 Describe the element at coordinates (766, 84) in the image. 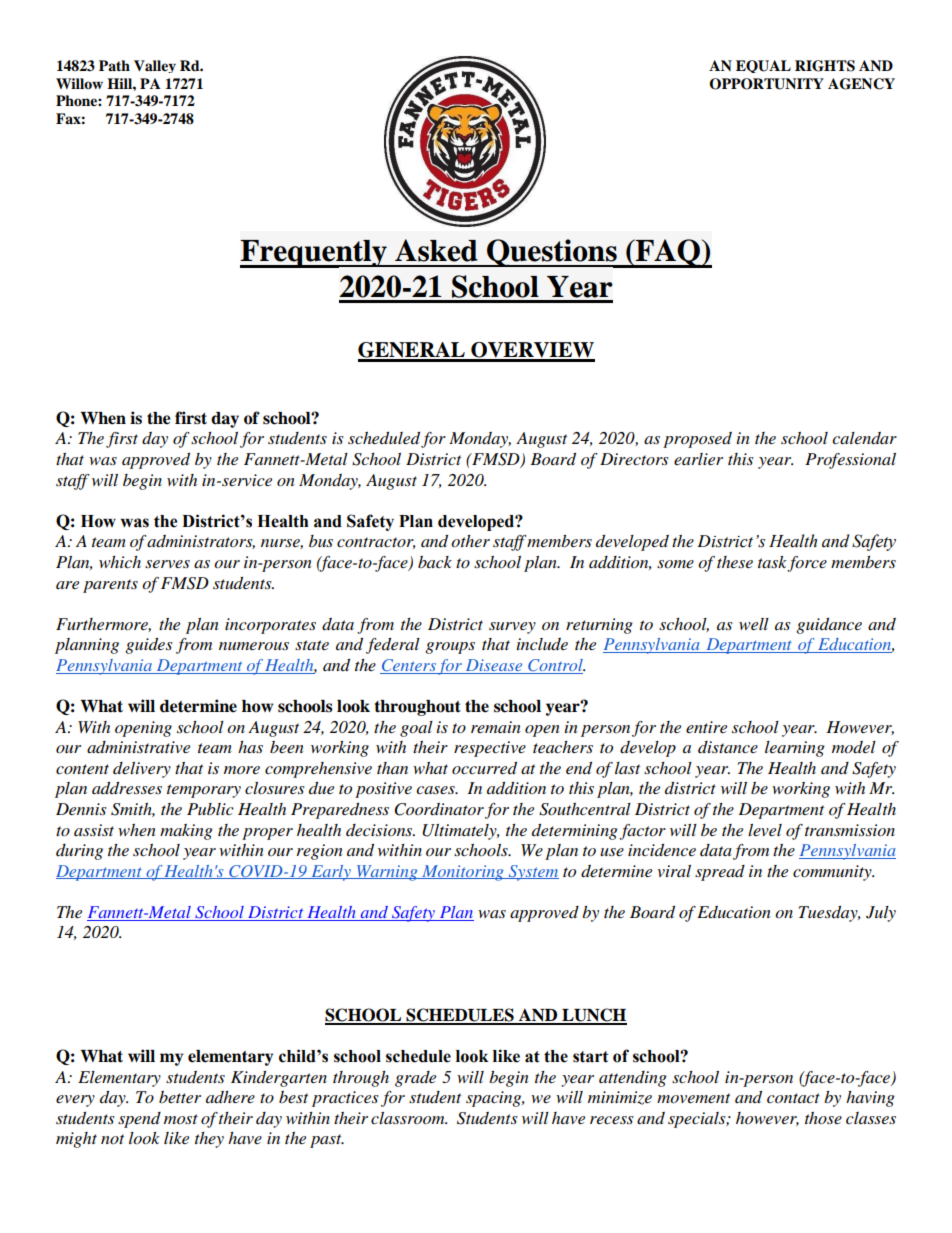

I see `OPPORTUNITY` at that location.
